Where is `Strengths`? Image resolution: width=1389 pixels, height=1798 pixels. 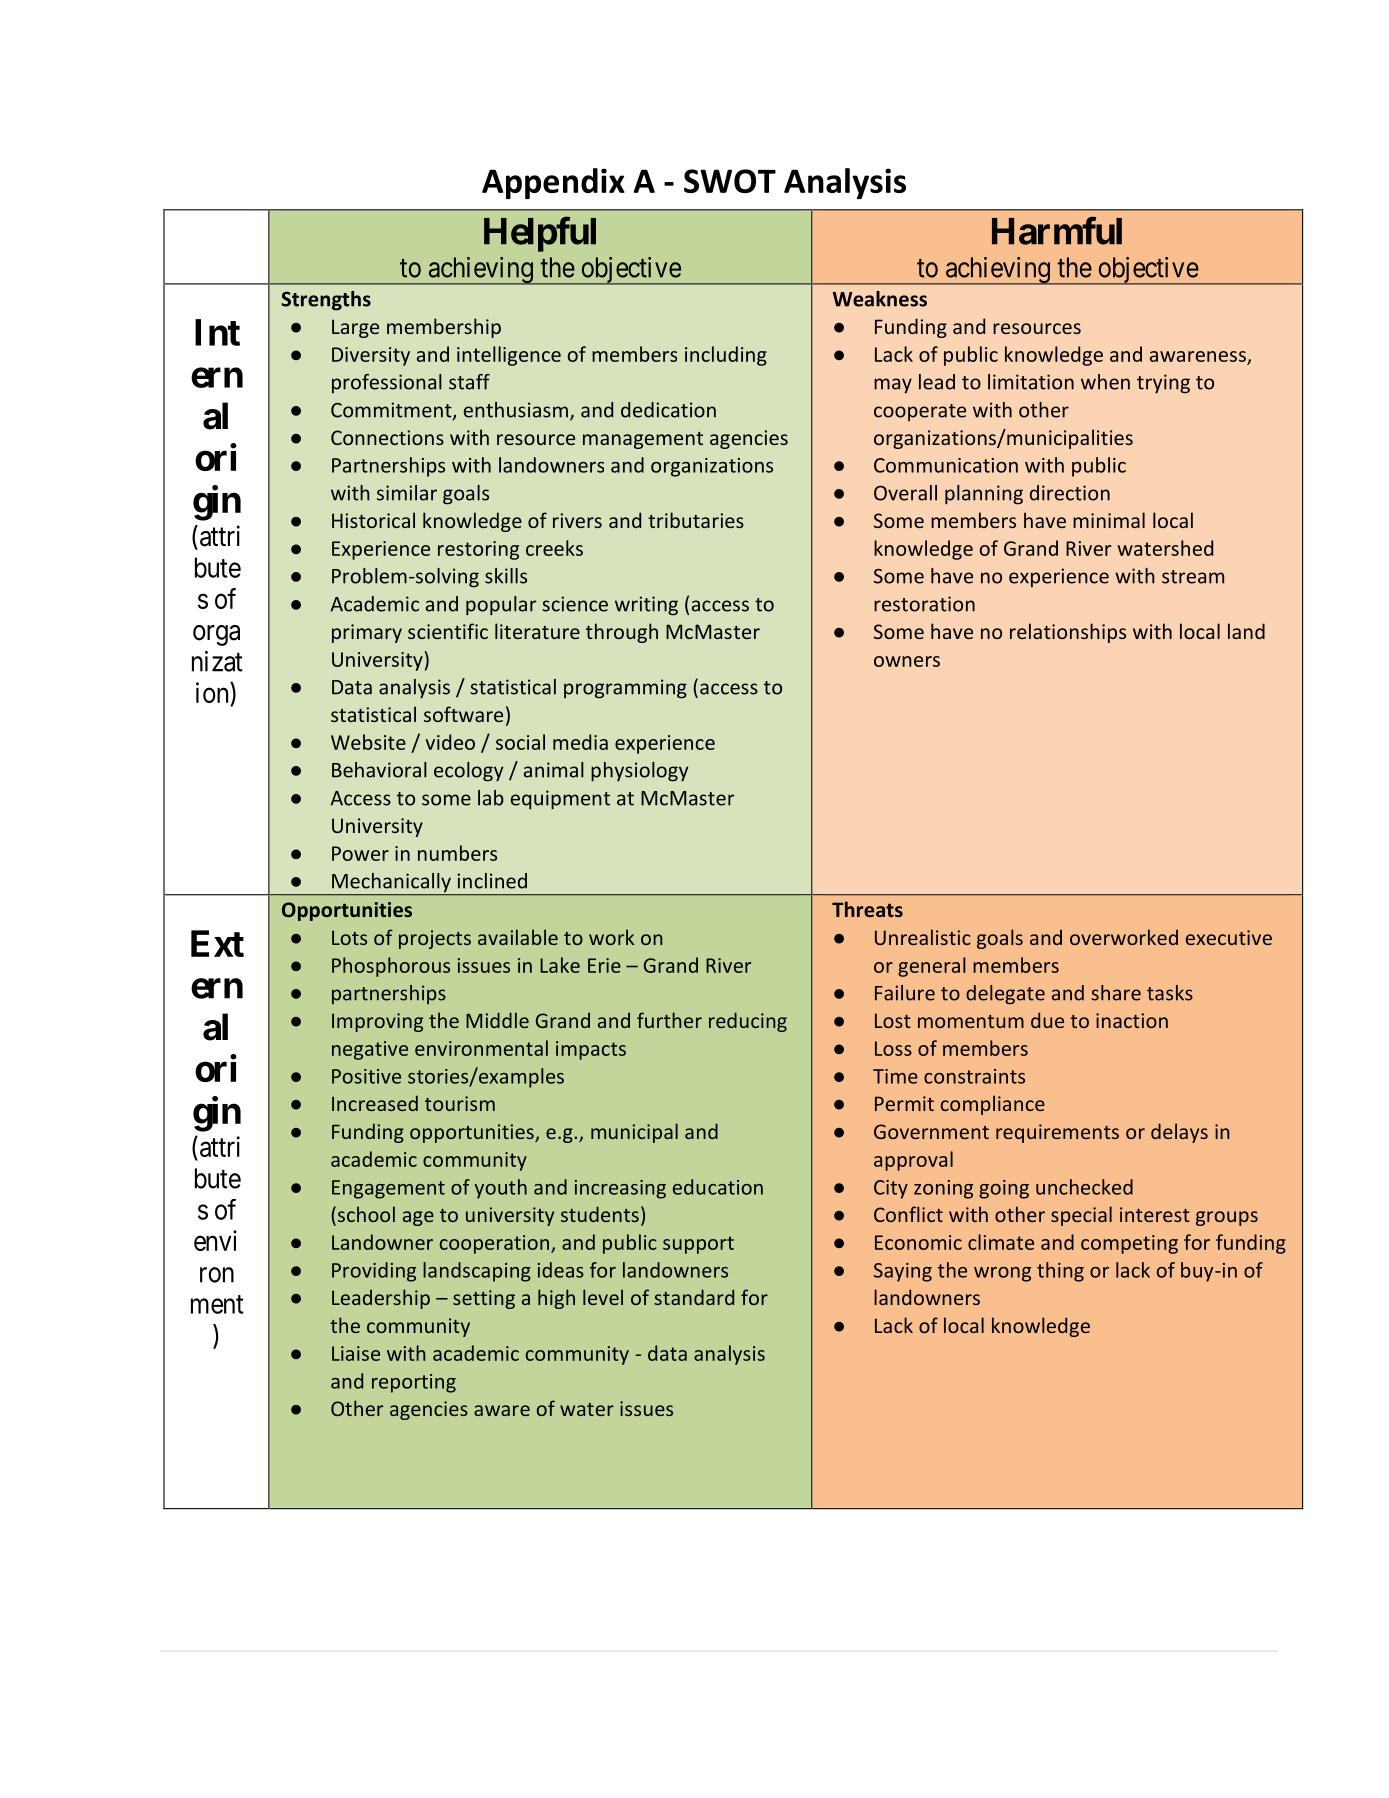 Strengths is located at coordinates (326, 301).
